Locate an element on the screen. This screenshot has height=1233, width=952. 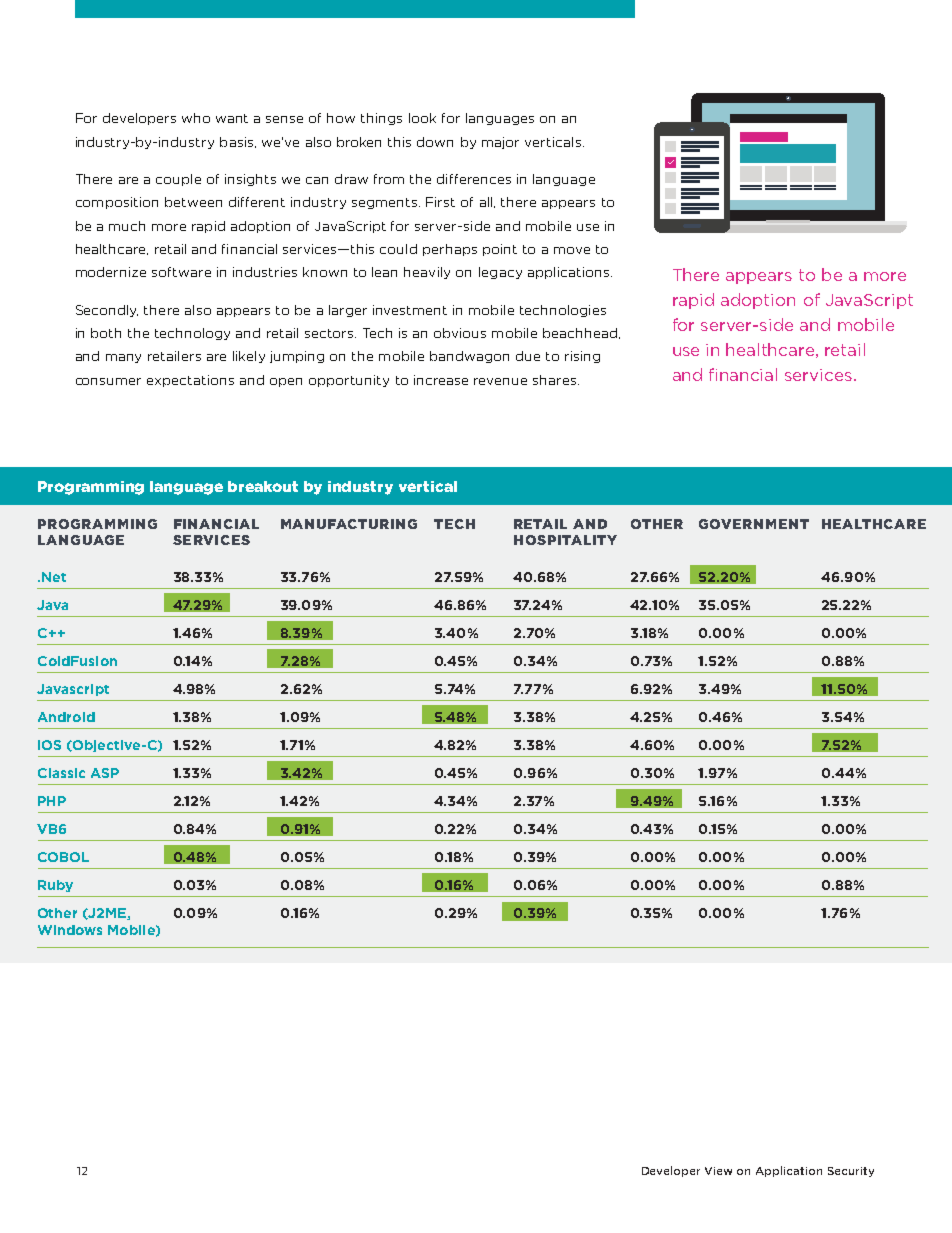
GOVERNMENT is located at coordinates (754, 524).
